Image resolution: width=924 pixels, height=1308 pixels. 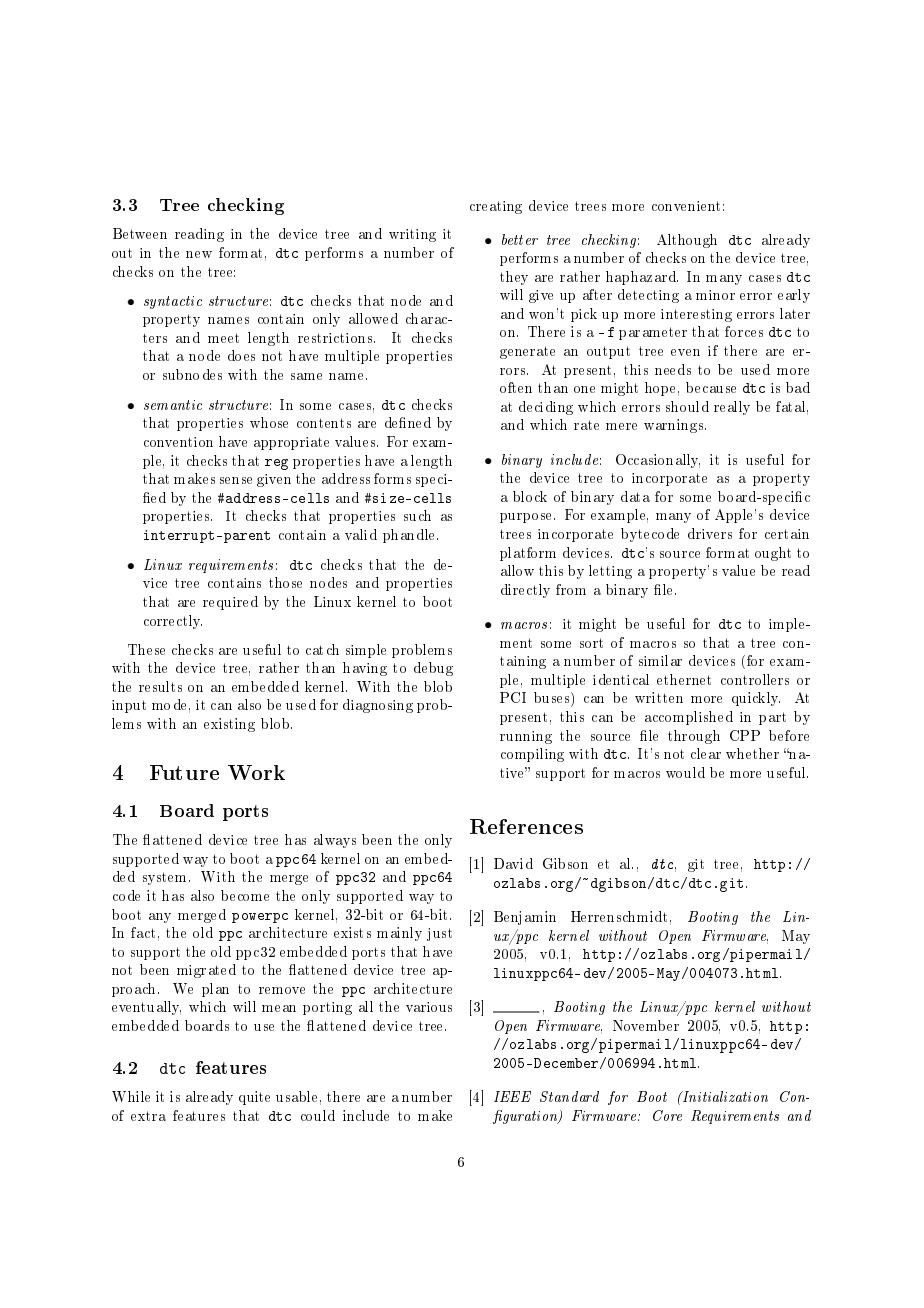 What do you see at coordinates (526, 826) in the document?
I see `References` at bounding box center [526, 826].
